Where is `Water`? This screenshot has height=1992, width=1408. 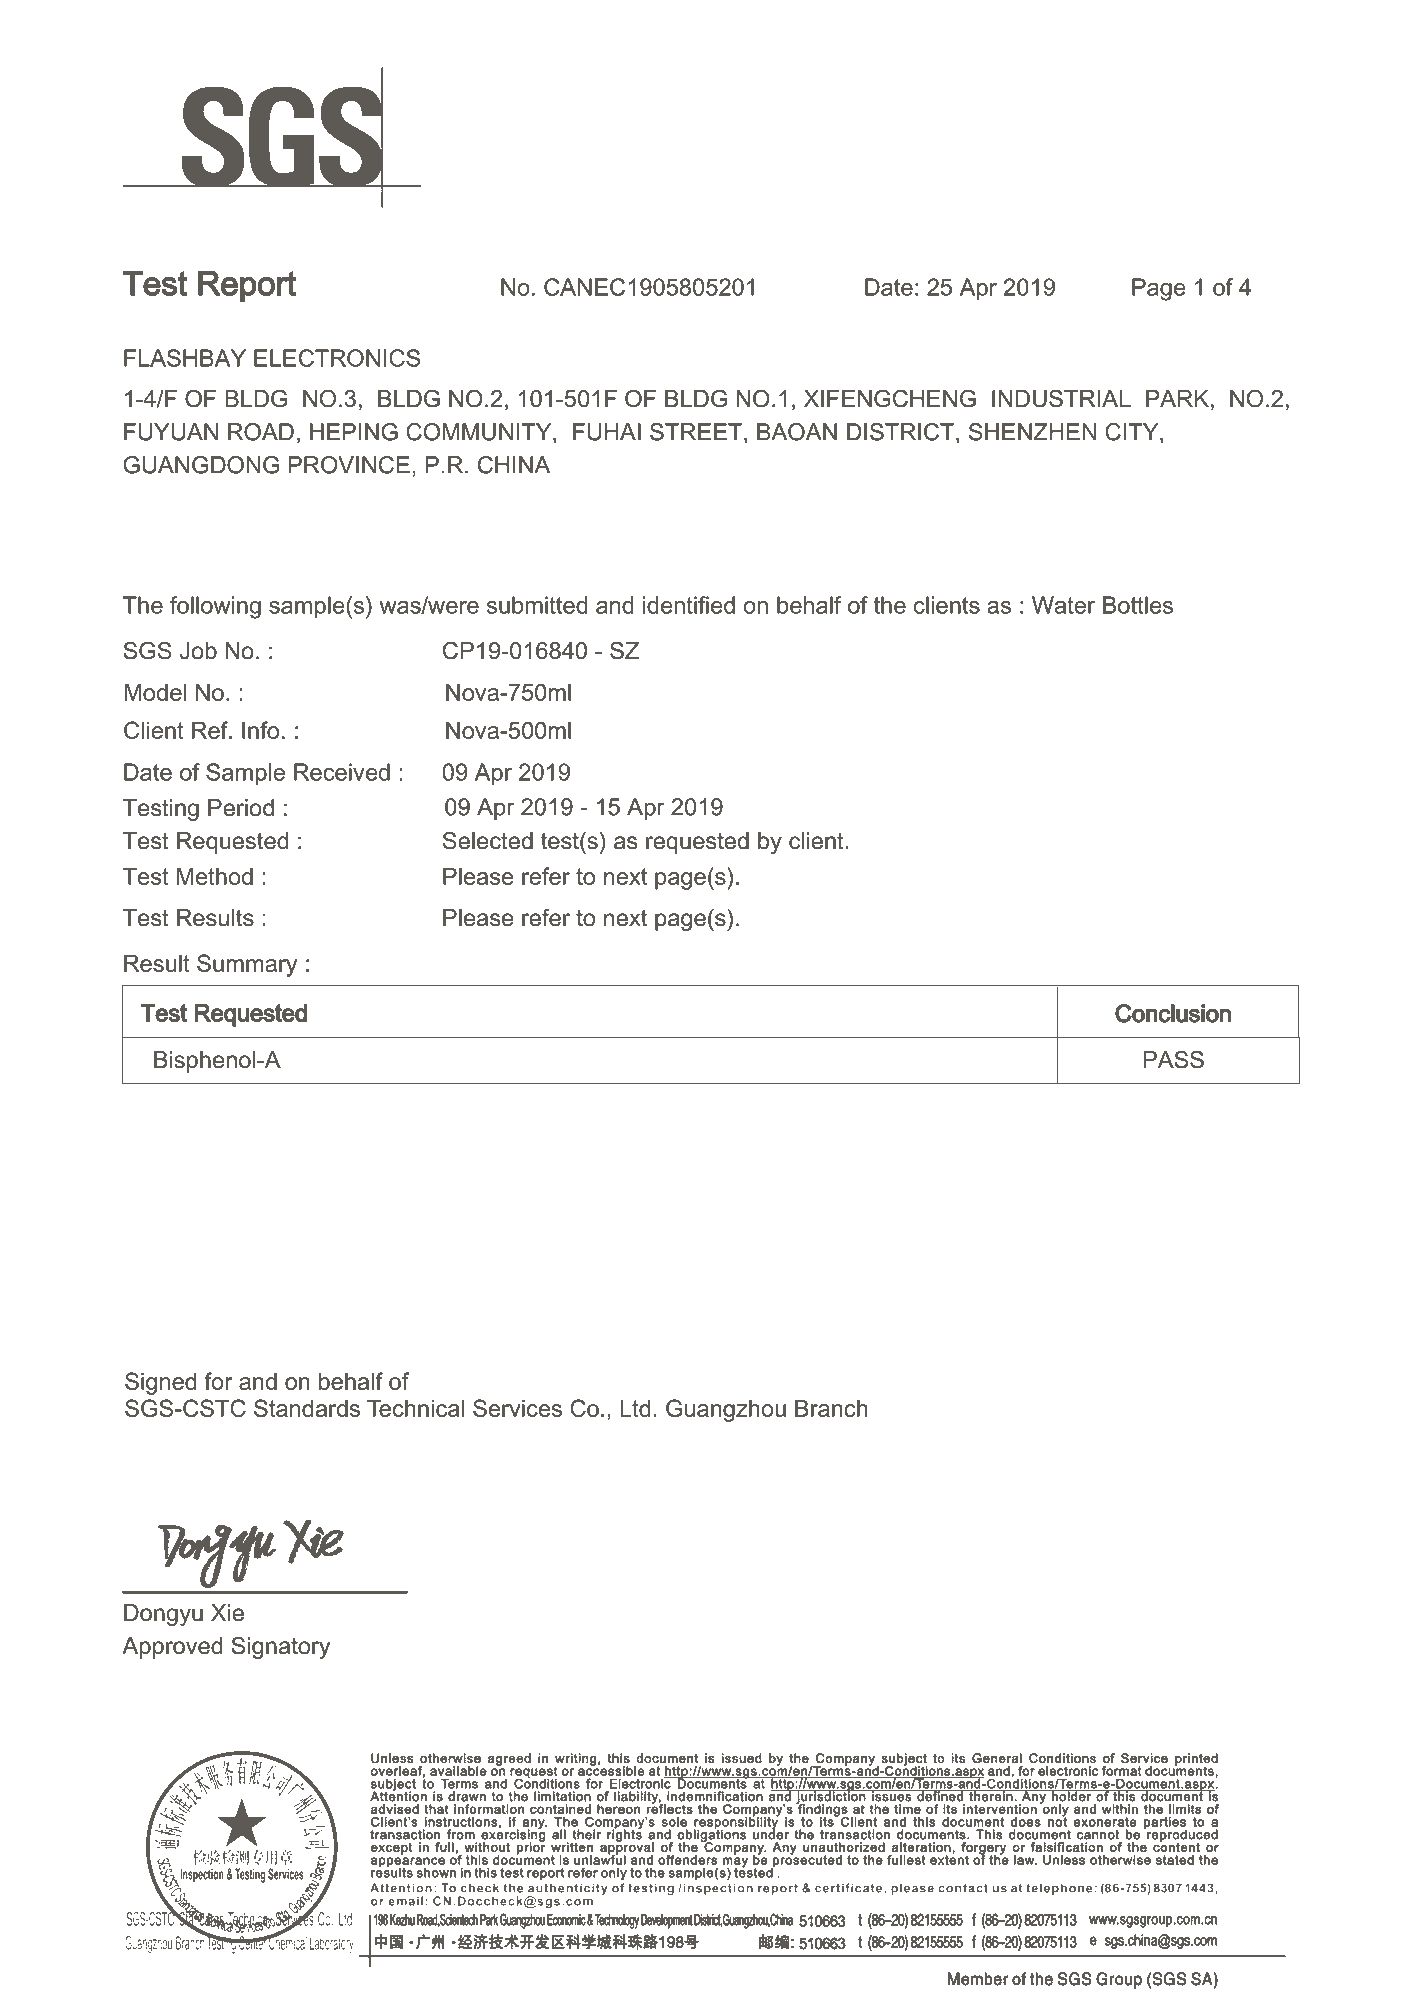 Water is located at coordinates (1063, 605).
